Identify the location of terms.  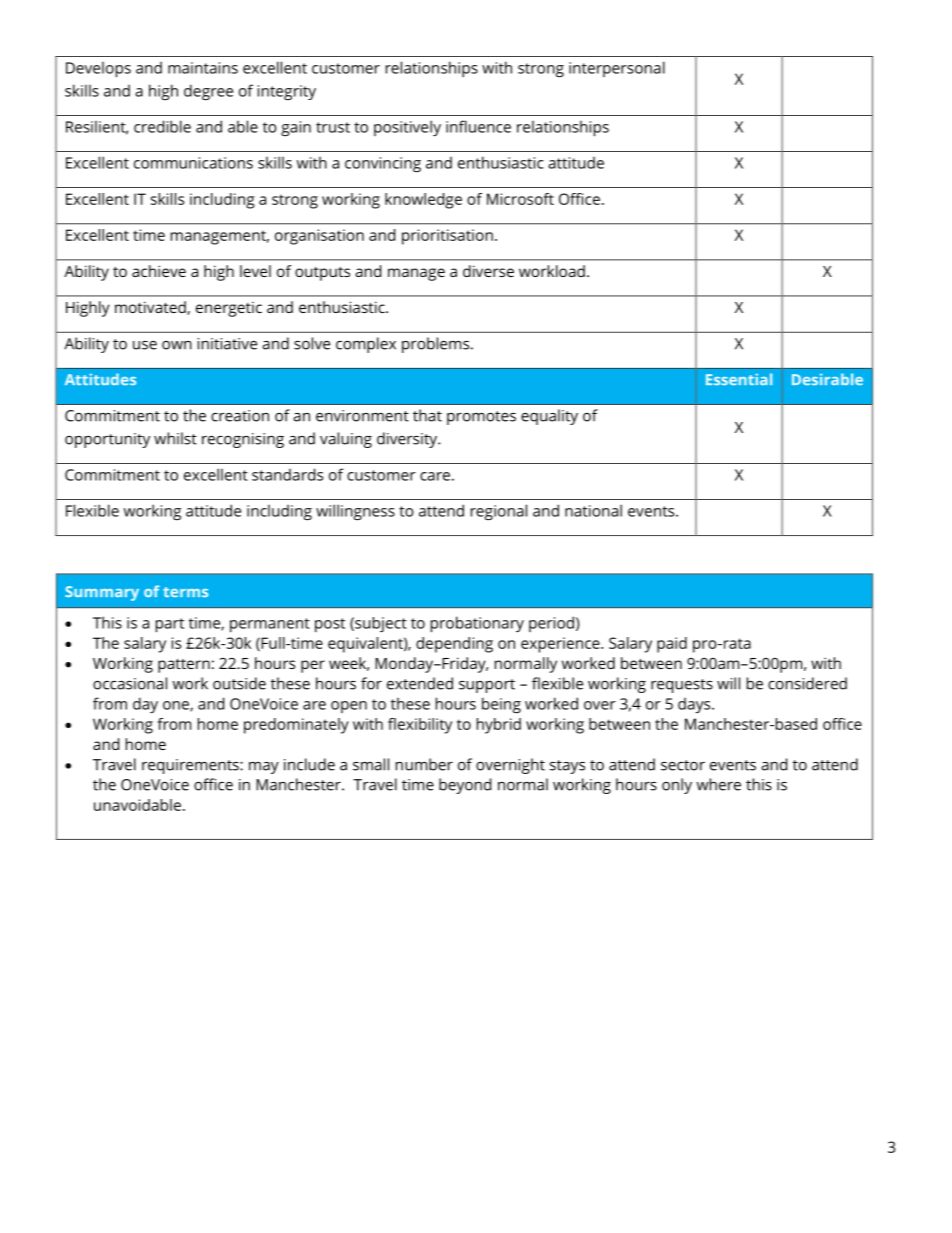
(185, 592).
